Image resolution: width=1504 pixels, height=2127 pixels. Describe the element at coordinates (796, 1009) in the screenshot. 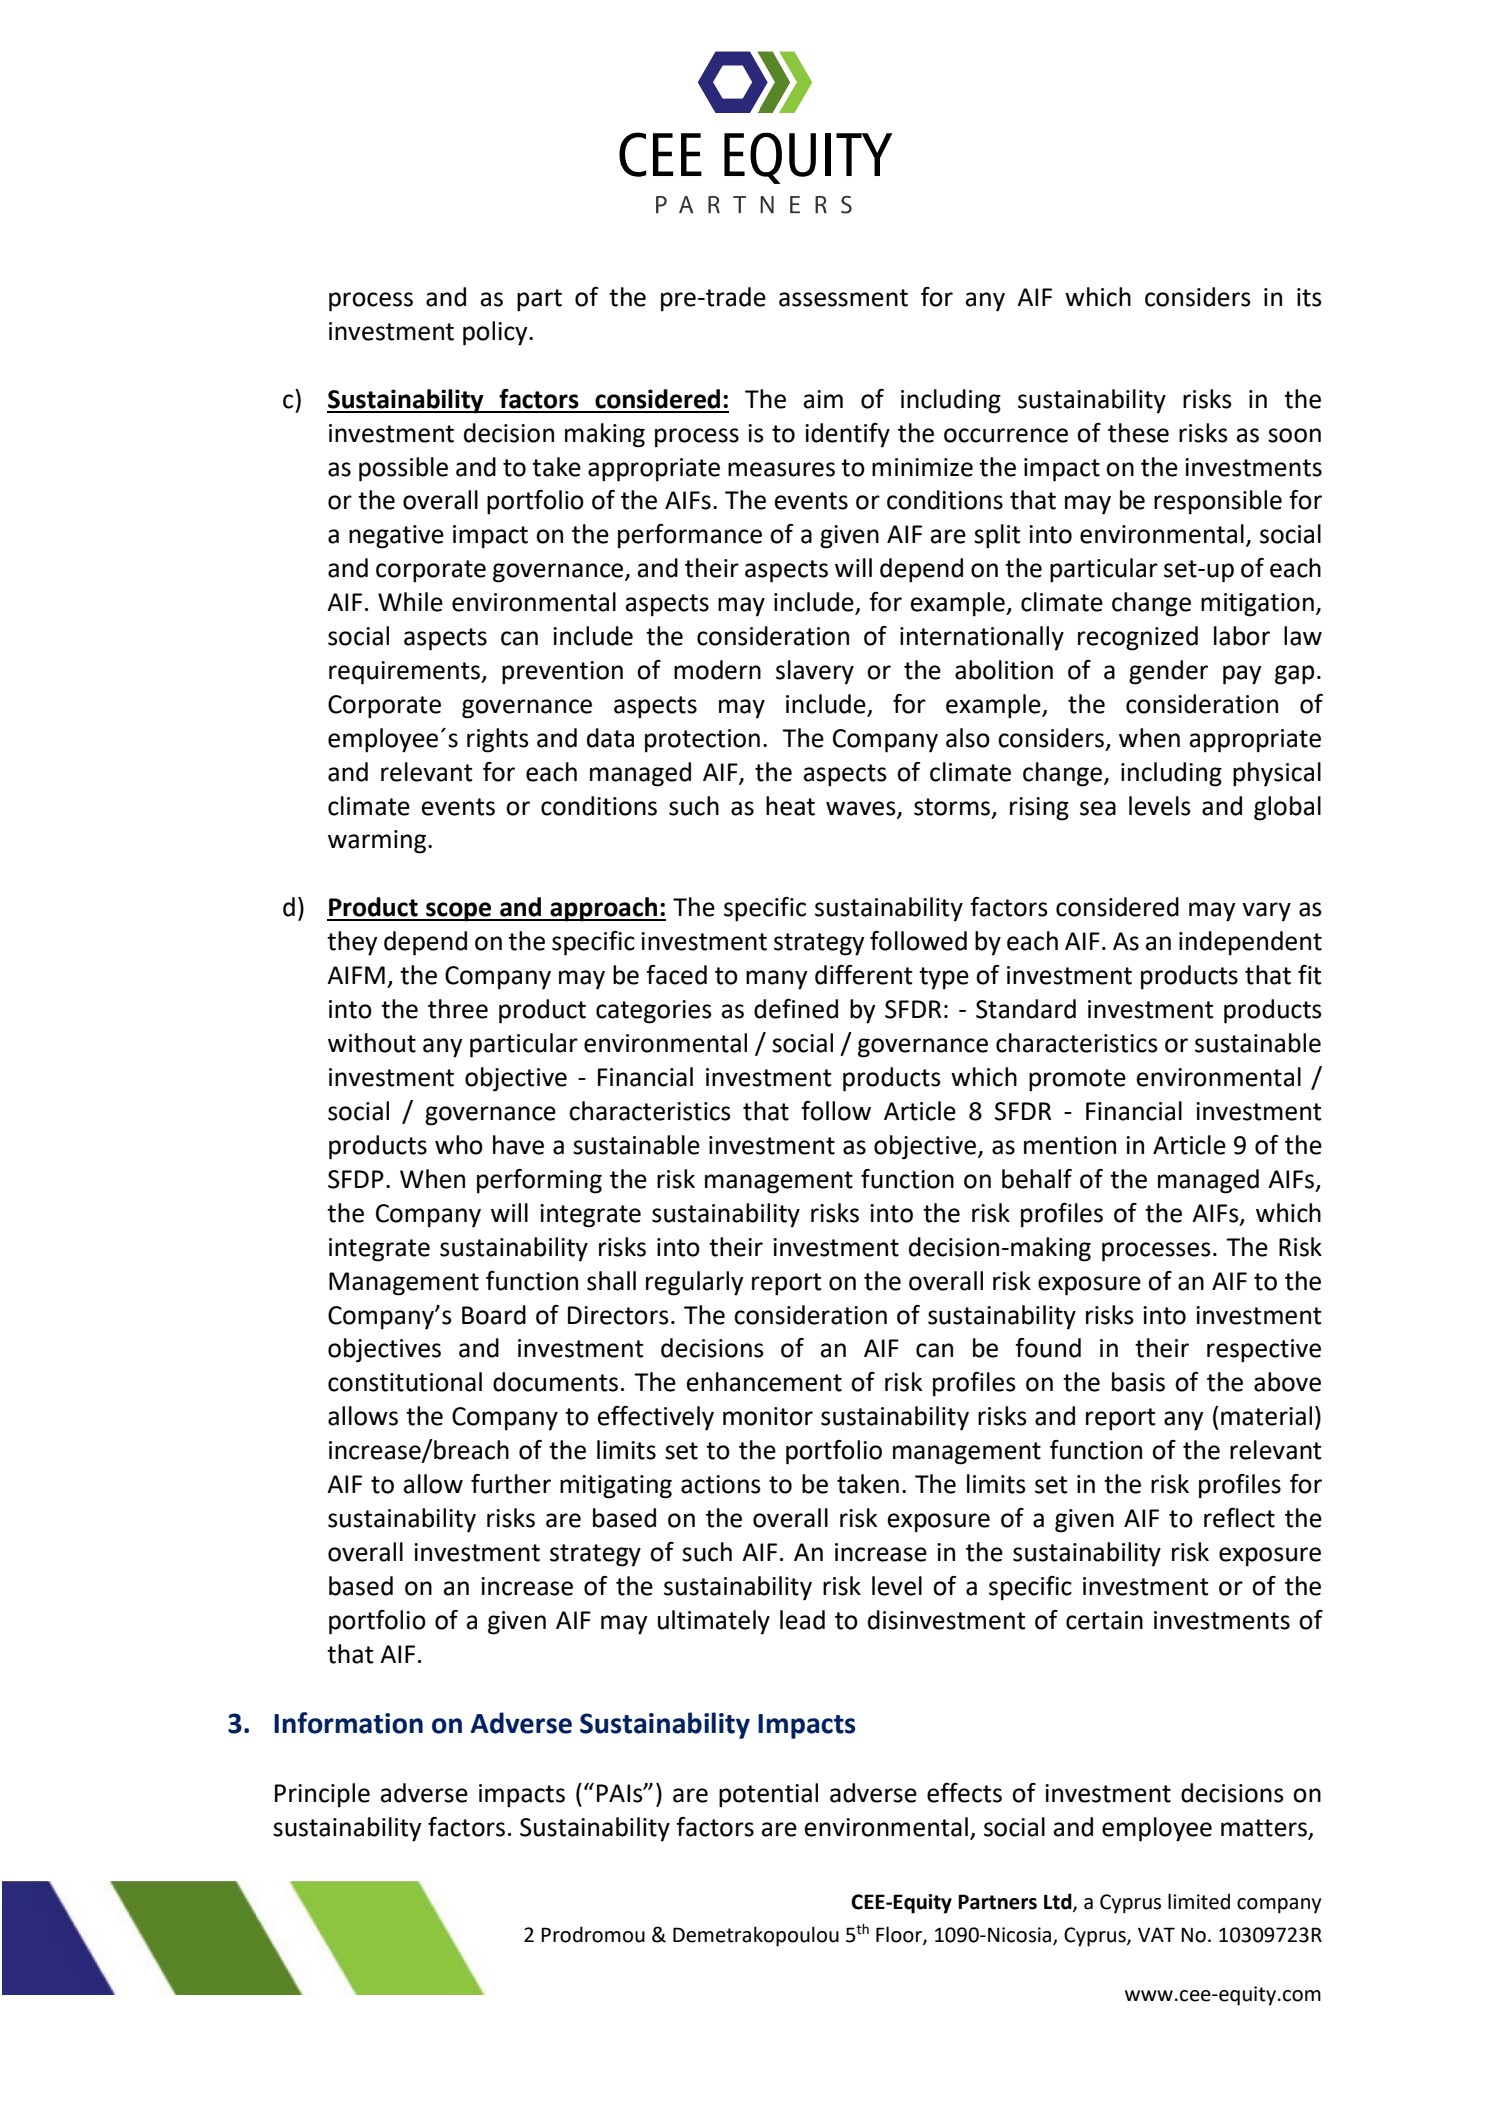

I see `defined` at that location.
